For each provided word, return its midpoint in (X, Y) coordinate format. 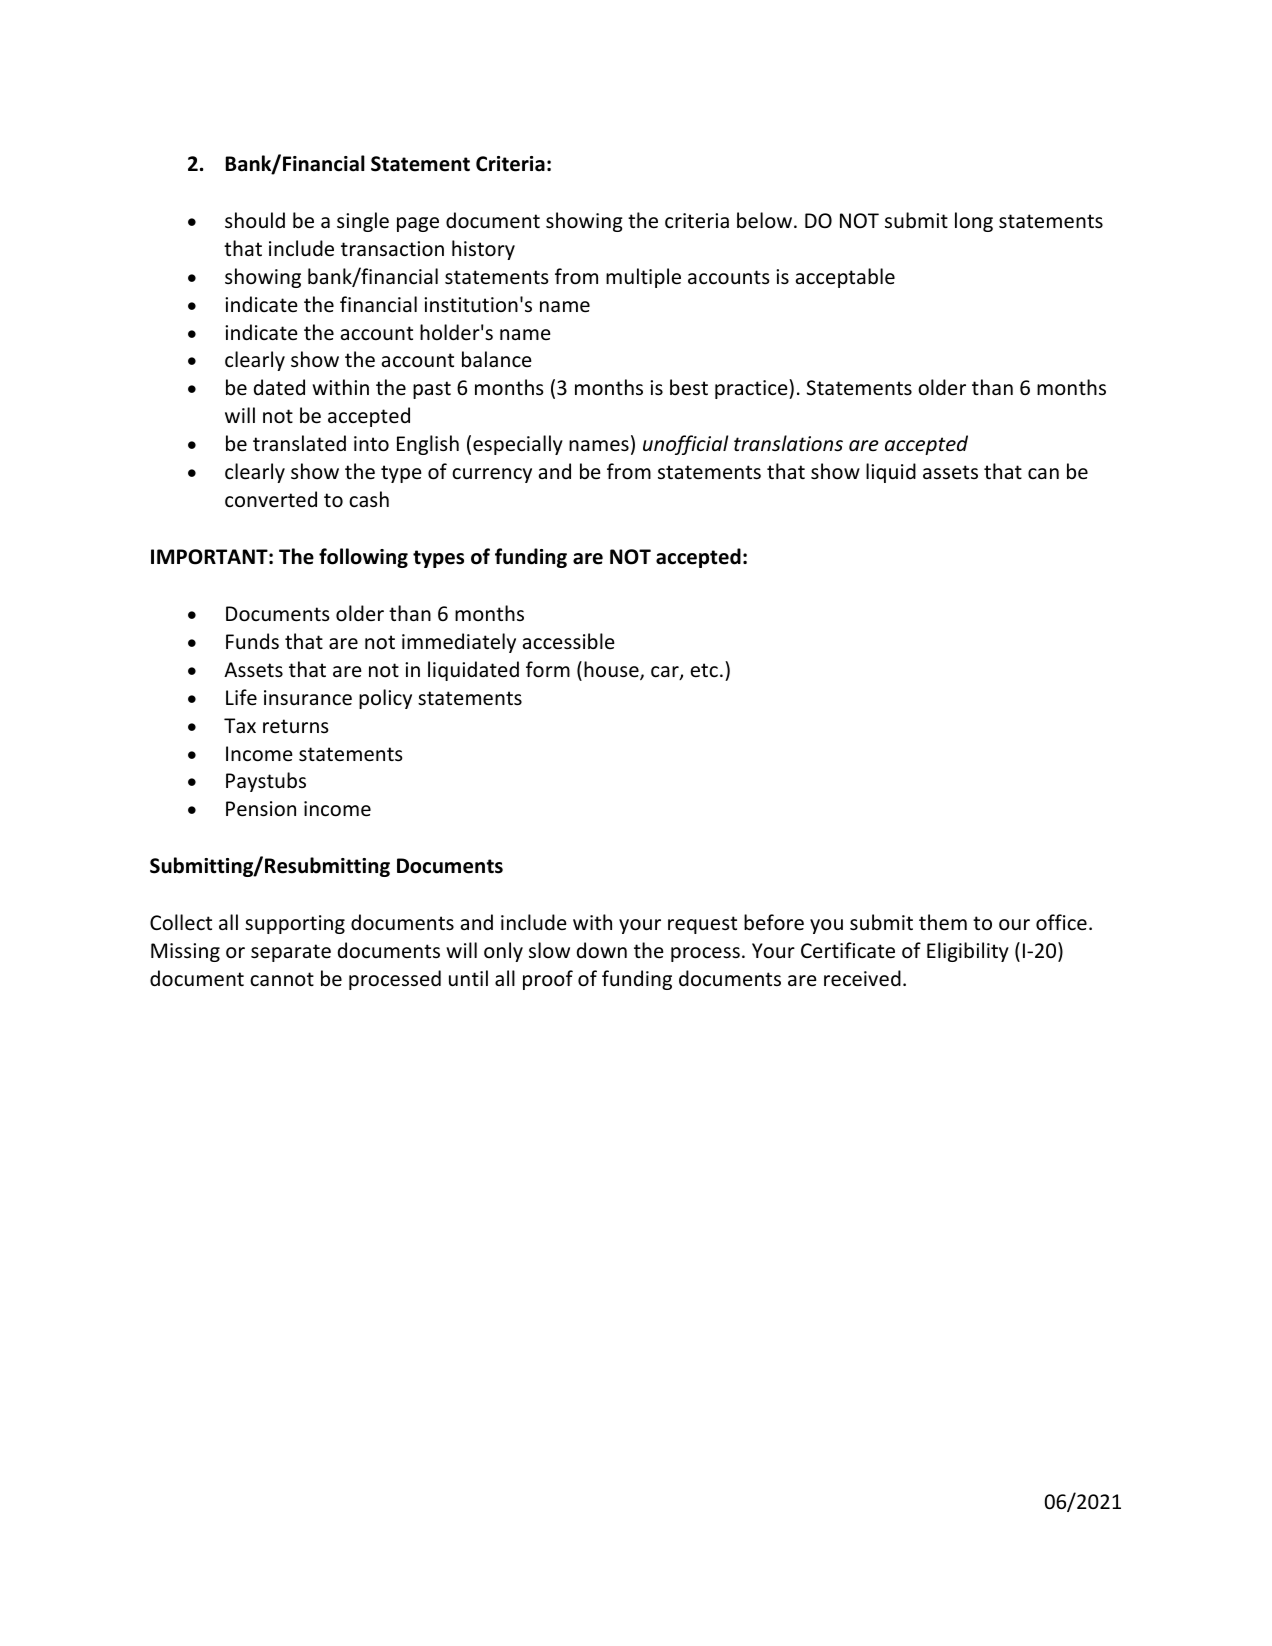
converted (271, 499)
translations (788, 443)
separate (291, 953)
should (255, 220)
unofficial (685, 445)
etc (704, 670)
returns (295, 726)
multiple (643, 278)
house (612, 670)
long (974, 222)
